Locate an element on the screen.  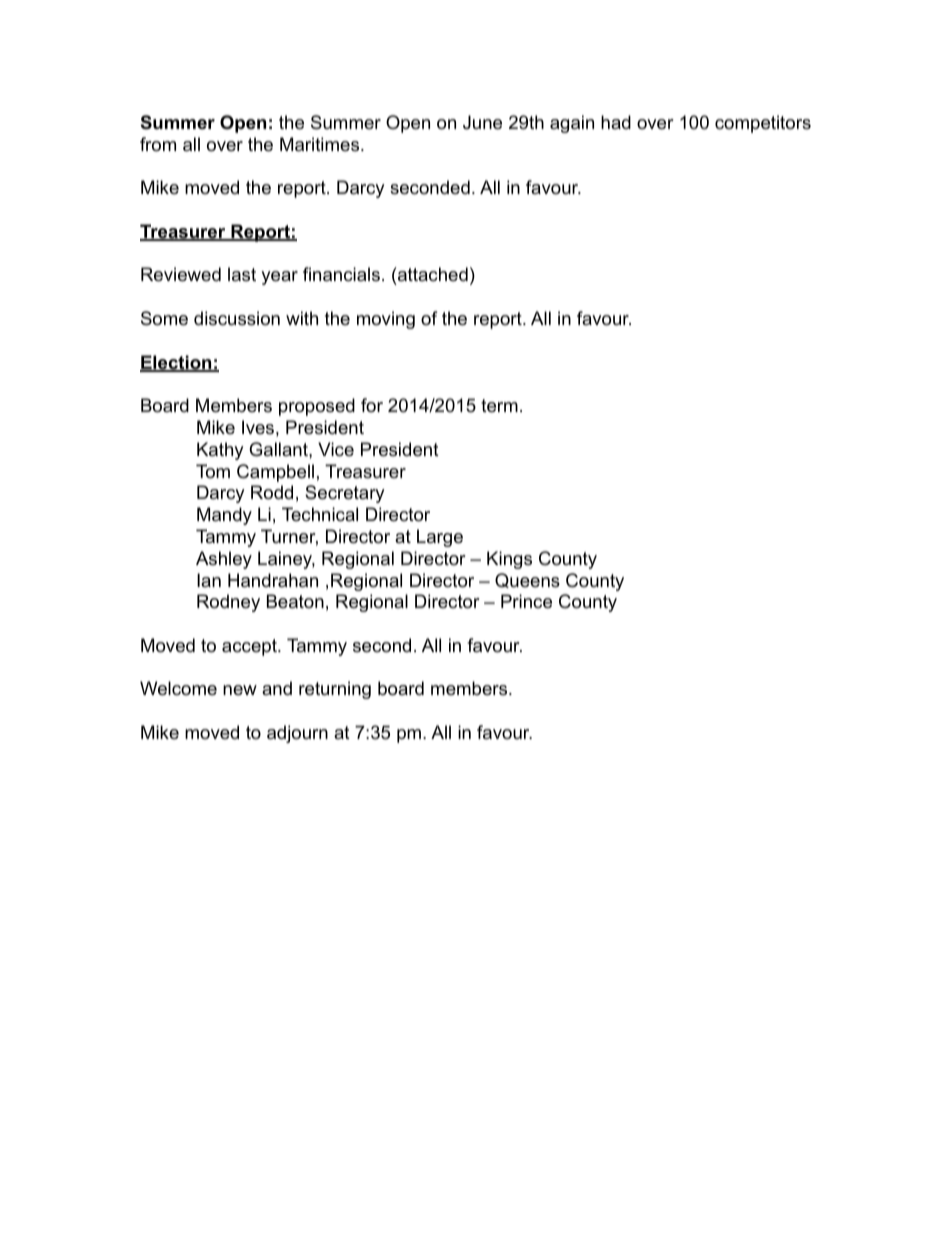
June is located at coordinates (482, 122).
